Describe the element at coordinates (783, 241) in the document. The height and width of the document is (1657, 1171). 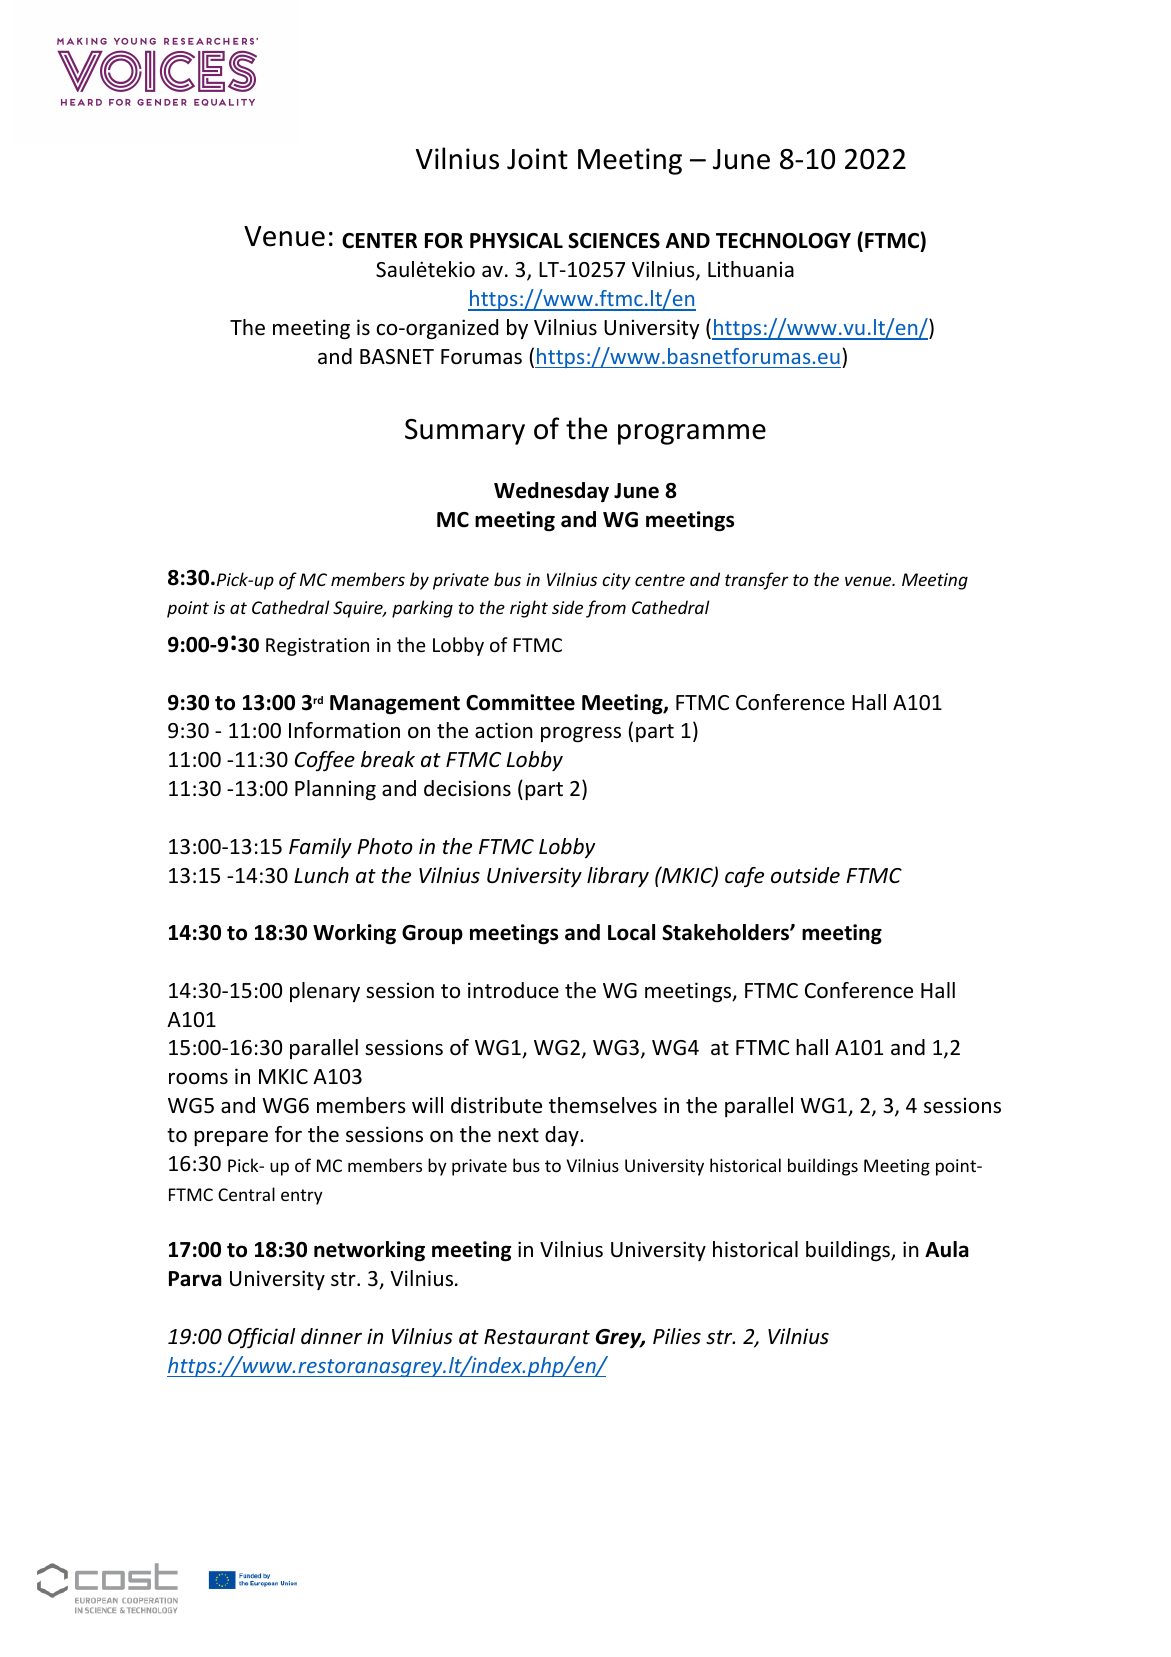
I see `TECHNOLOGY` at that location.
